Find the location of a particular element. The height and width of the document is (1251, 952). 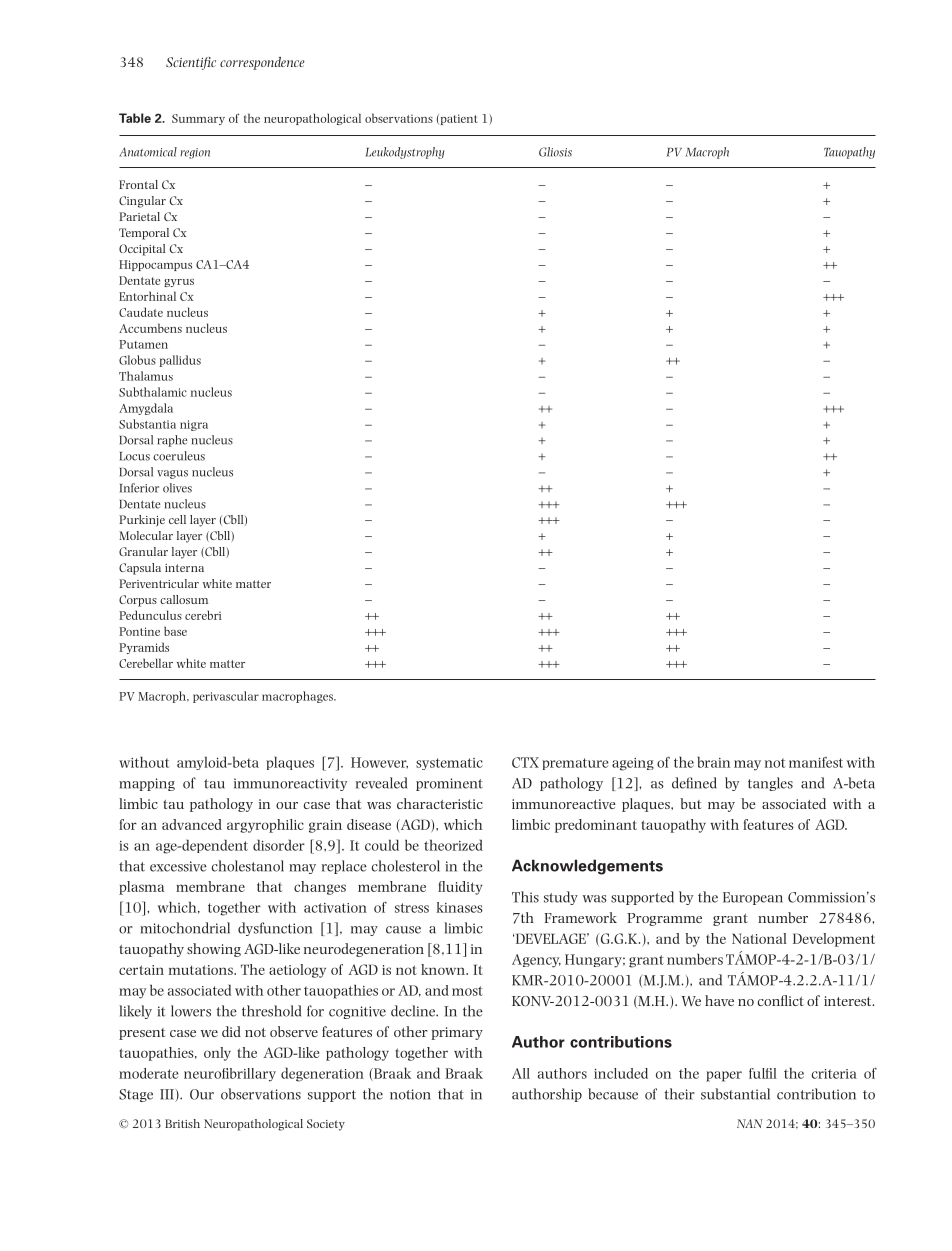

correspondence is located at coordinates (262, 63).
